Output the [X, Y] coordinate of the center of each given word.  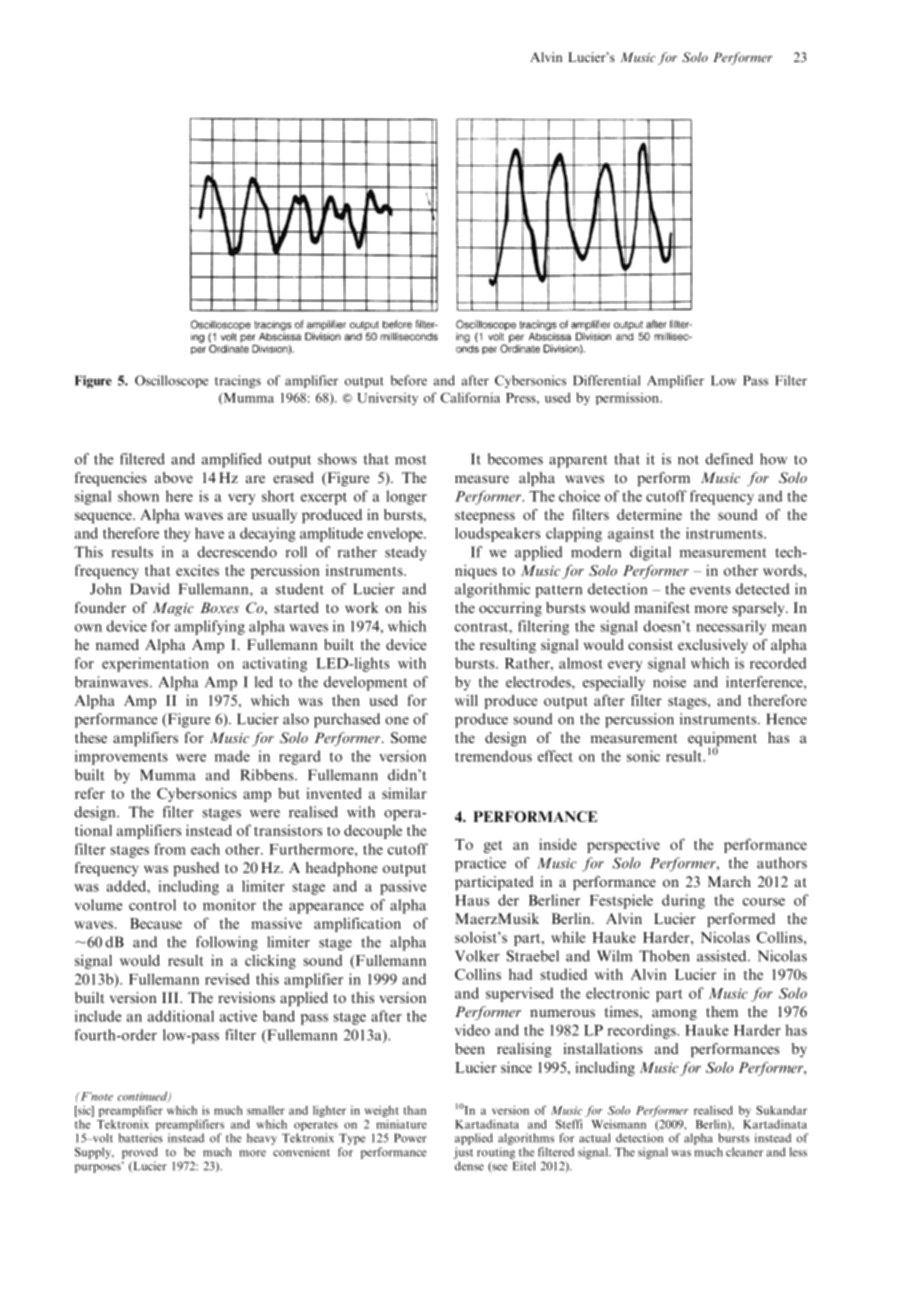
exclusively [713, 646]
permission [628, 398]
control [152, 905]
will [466, 700]
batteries [141, 1138]
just [463, 1153]
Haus [472, 900]
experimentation [155, 664]
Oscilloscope [171, 381]
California [470, 397]
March [729, 881]
